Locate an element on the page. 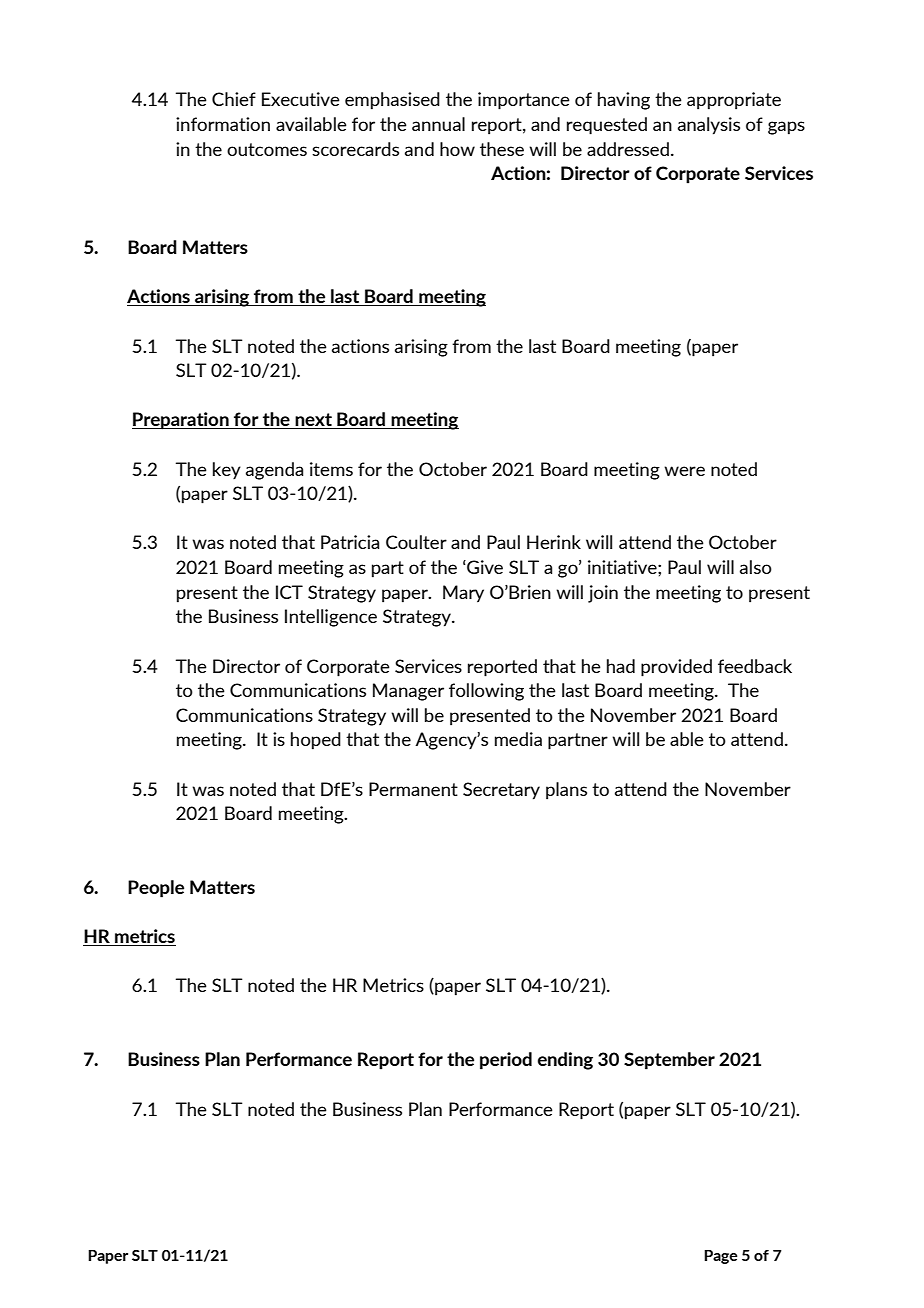 The width and height of the image is (924, 1308). analysis is located at coordinates (709, 126).
